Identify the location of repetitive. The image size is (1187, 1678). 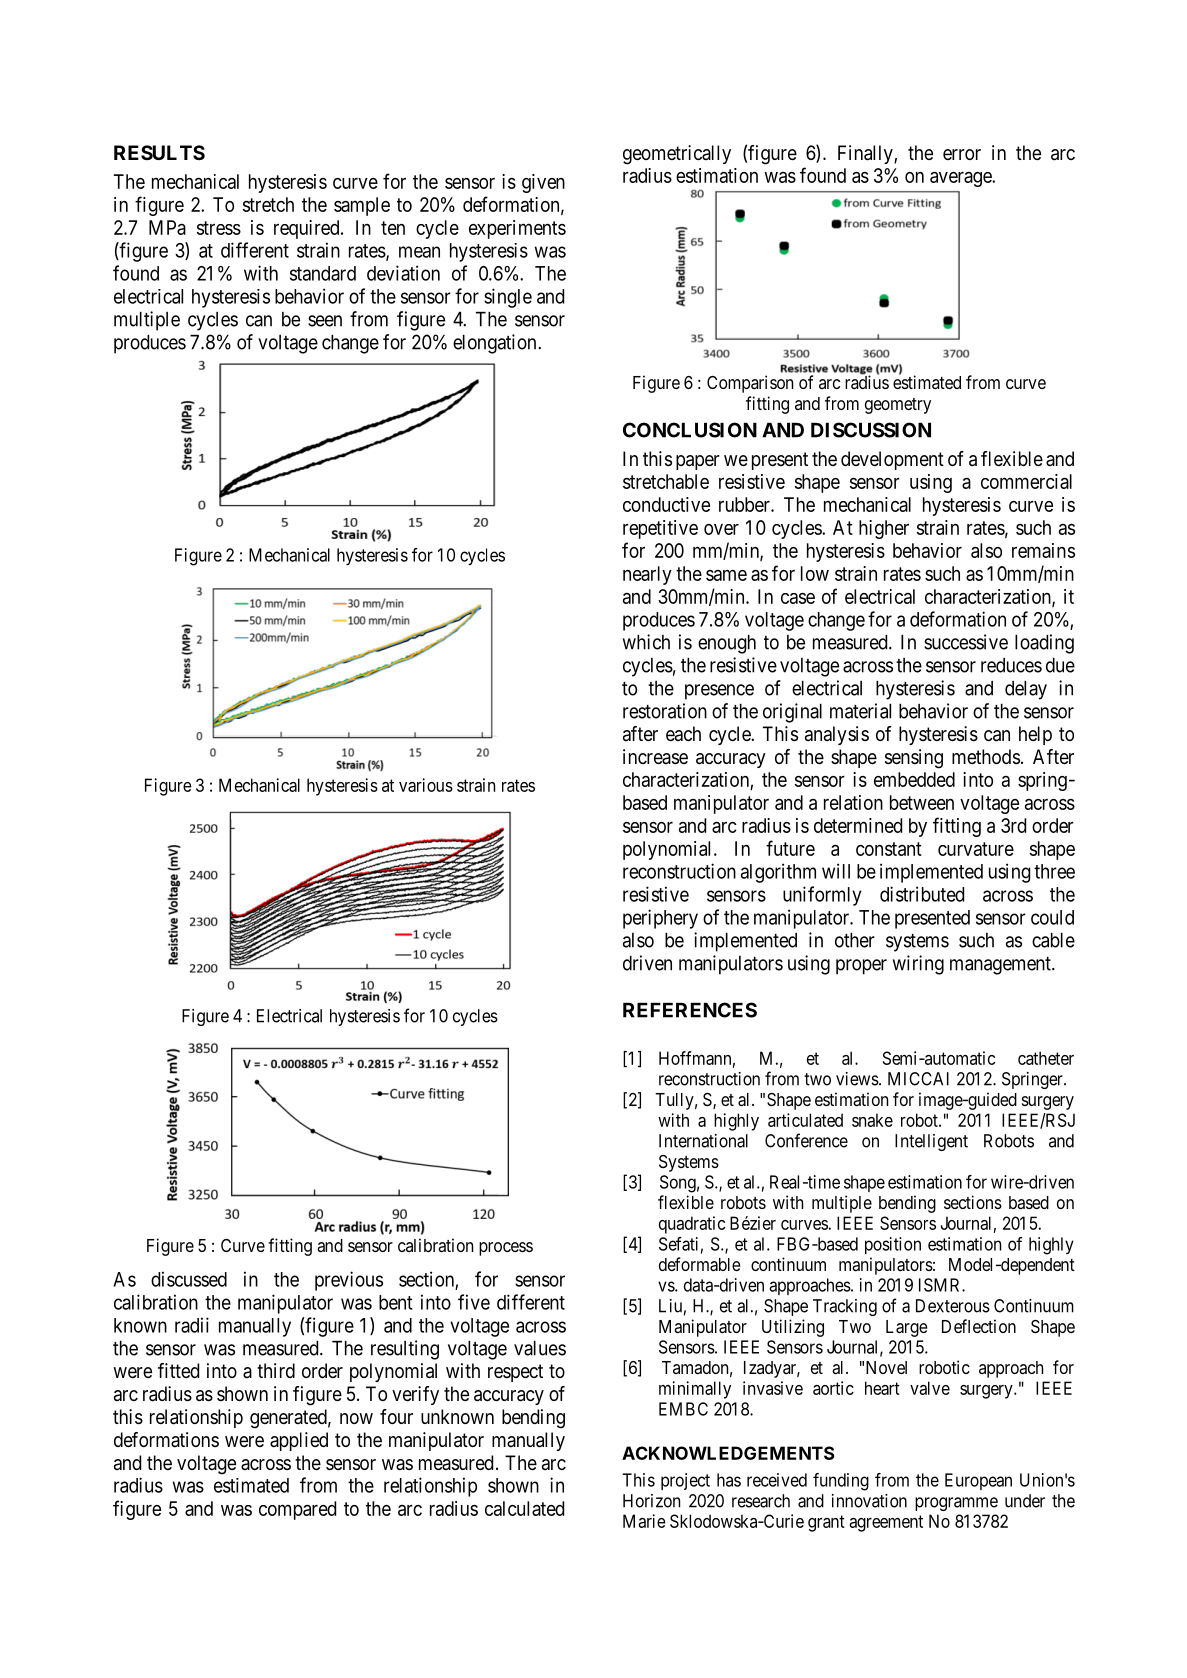
(660, 529).
